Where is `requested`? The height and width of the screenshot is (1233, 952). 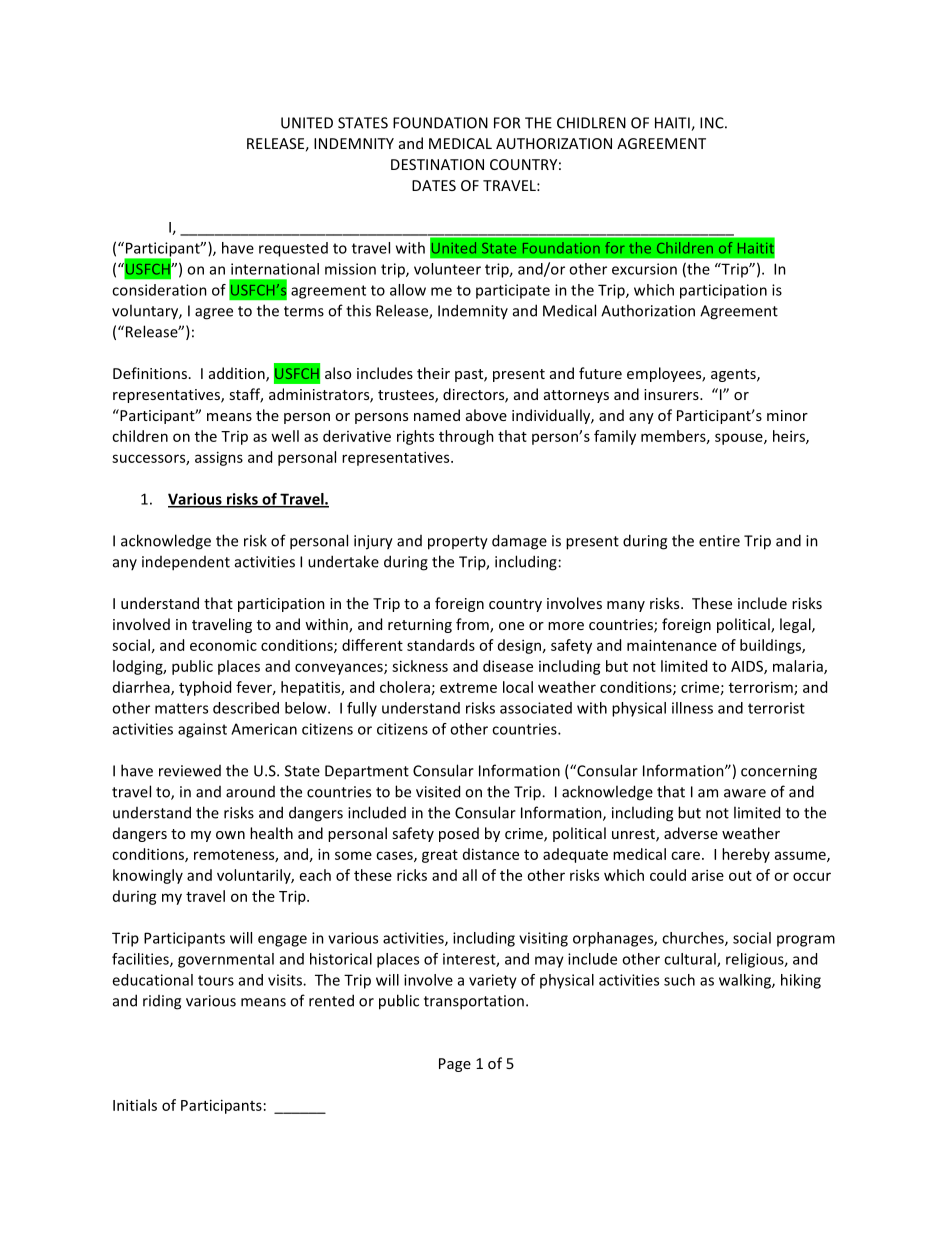
requested is located at coordinates (293, 249).
